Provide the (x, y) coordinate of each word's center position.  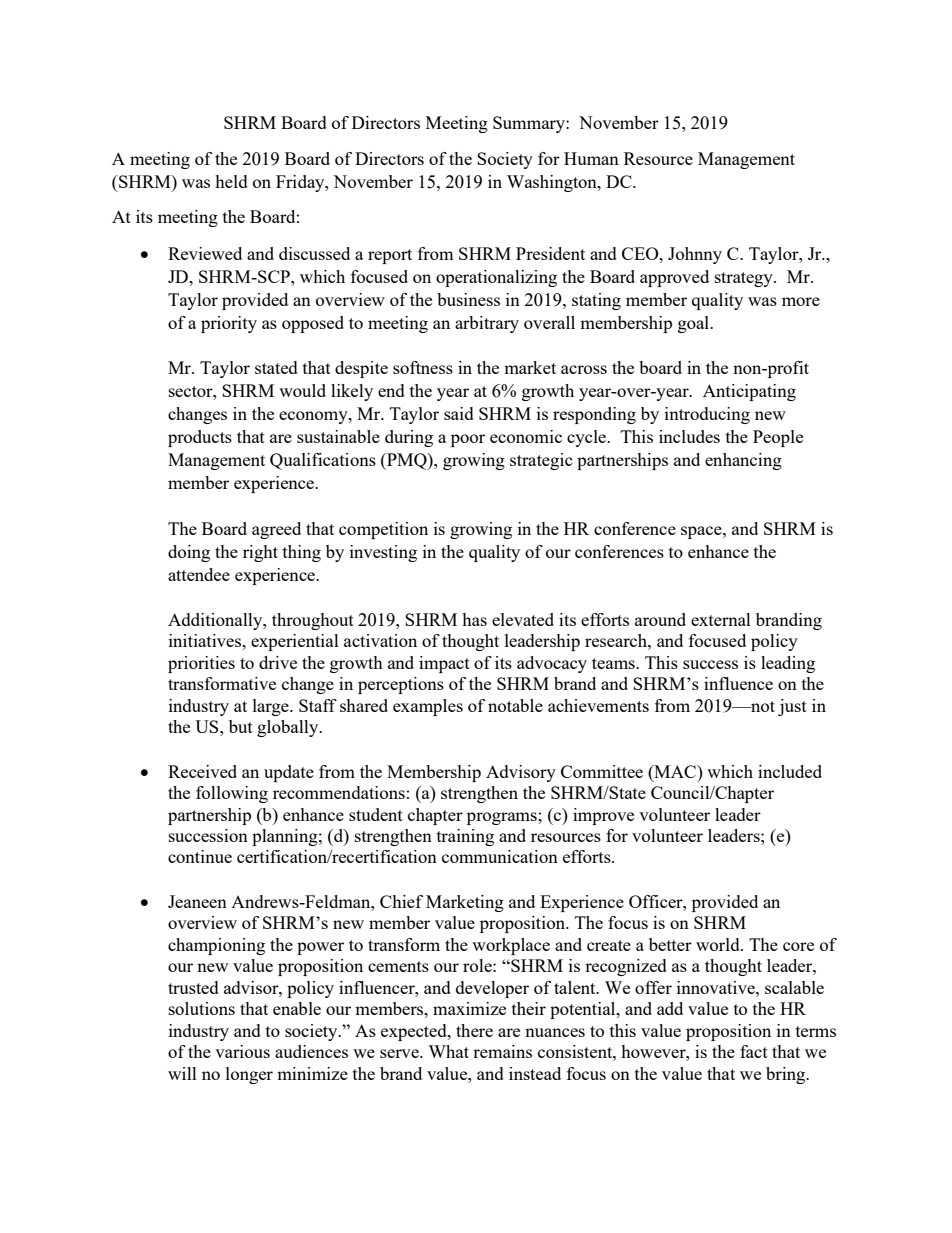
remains (502, 1051)
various (242, 1051)
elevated (523, 619)
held (231, 181)
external (721, 619)
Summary (530, 124)
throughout (313, 621)
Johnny (695, 255)
